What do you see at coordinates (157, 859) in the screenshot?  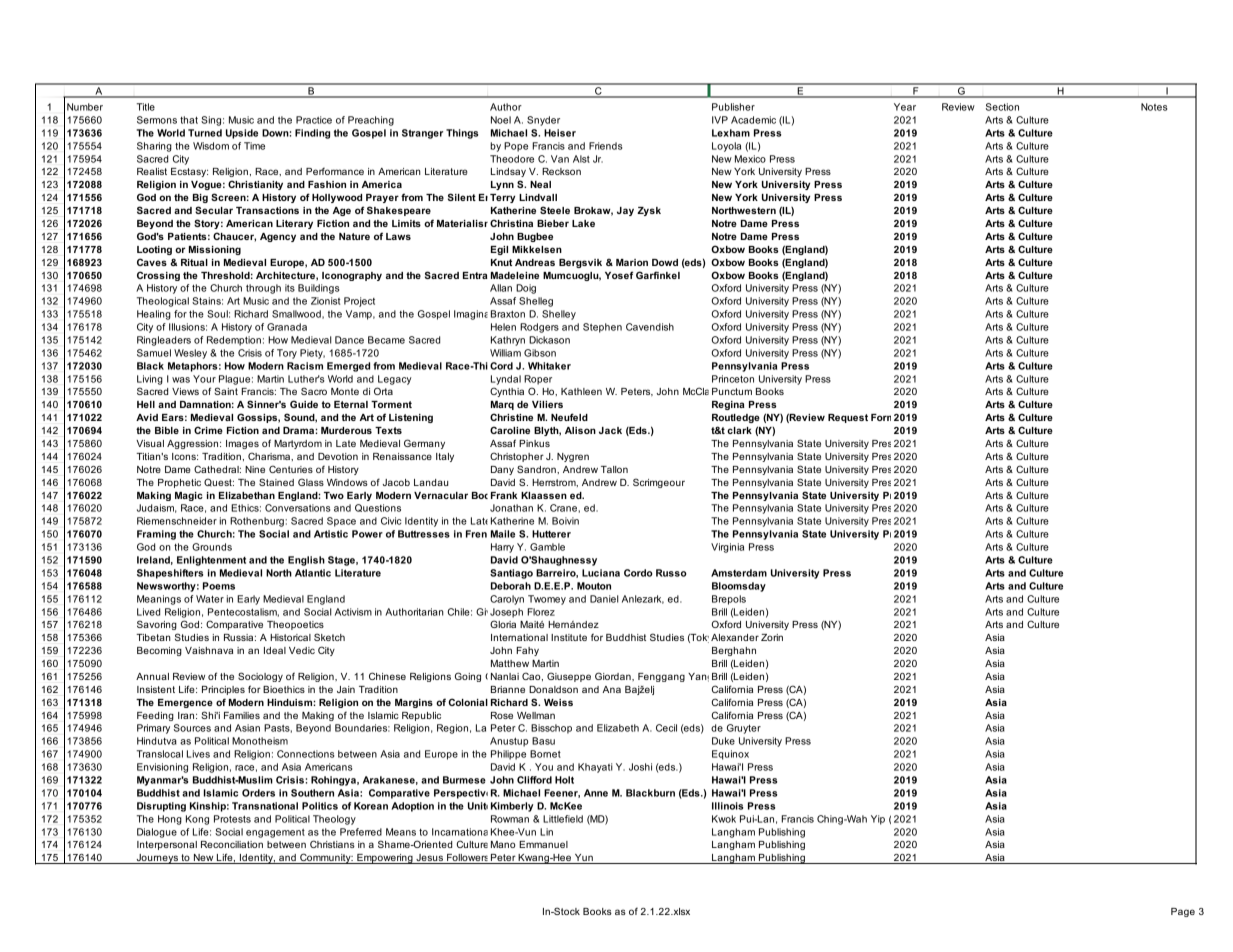 I see `Journeys` at bounding box center [157, 859].
